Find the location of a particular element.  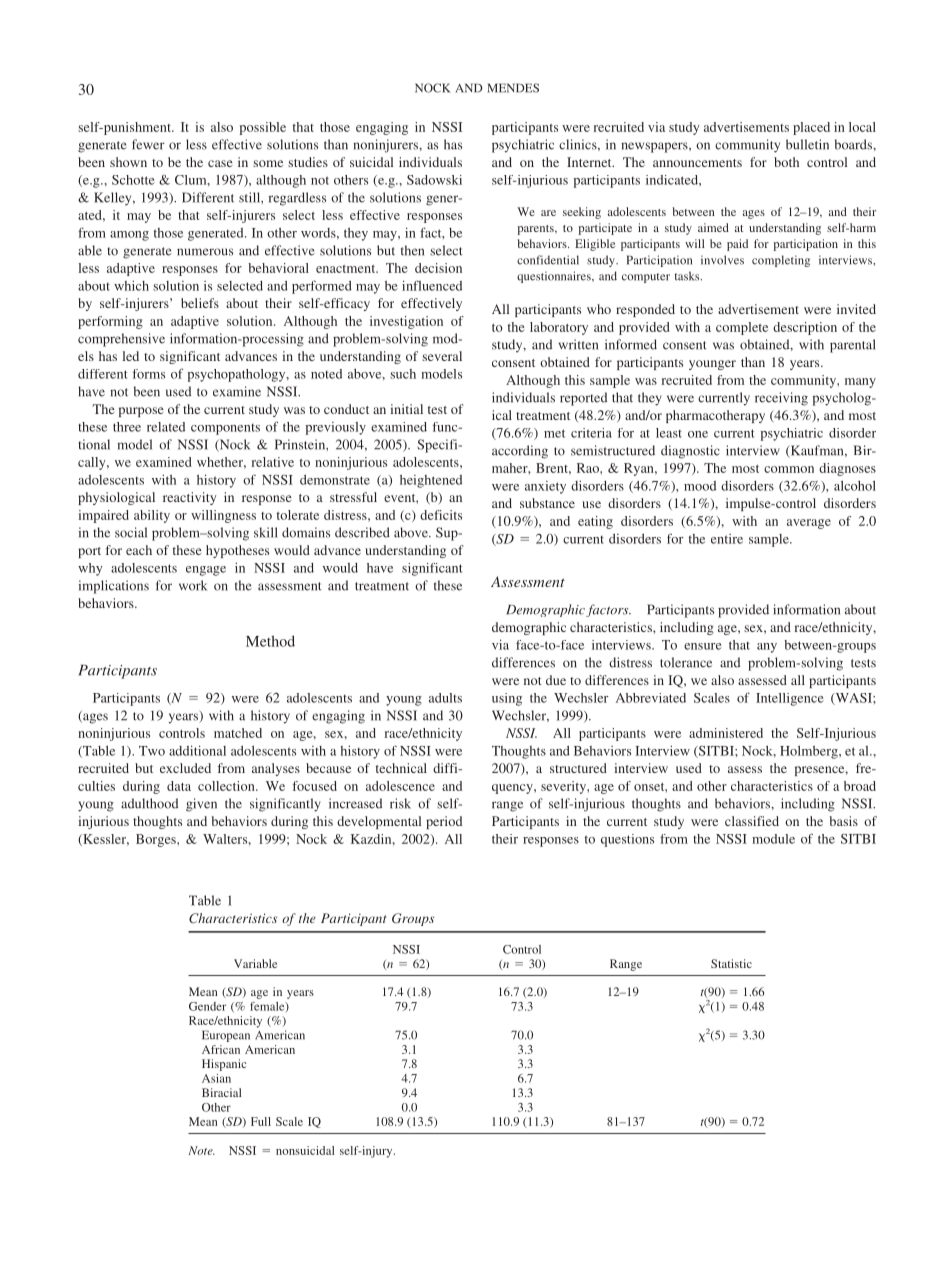

heightened is located at coordinates (431, 481).
